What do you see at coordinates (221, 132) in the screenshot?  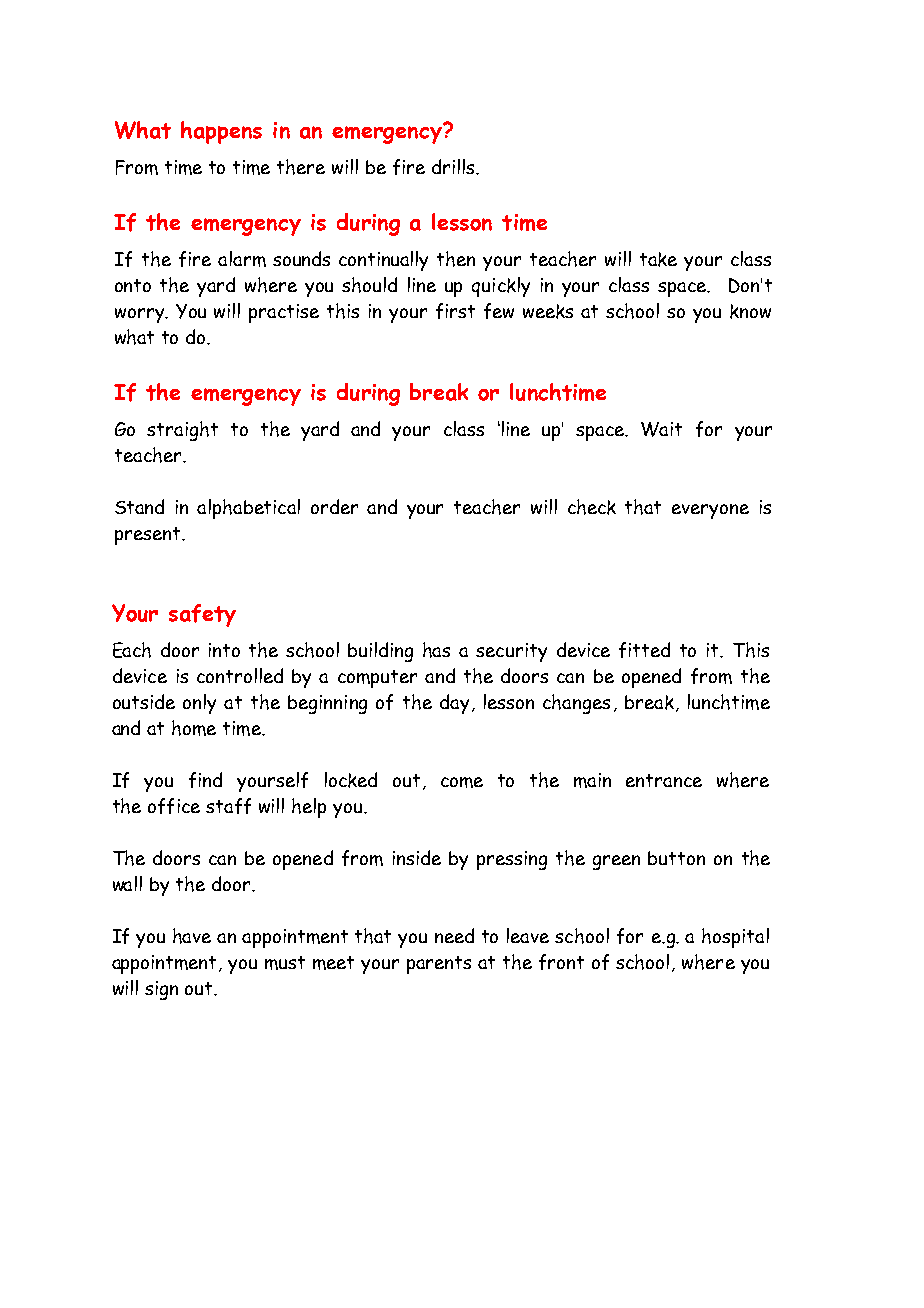 I see `happens` at bounding box center [221, 132].
